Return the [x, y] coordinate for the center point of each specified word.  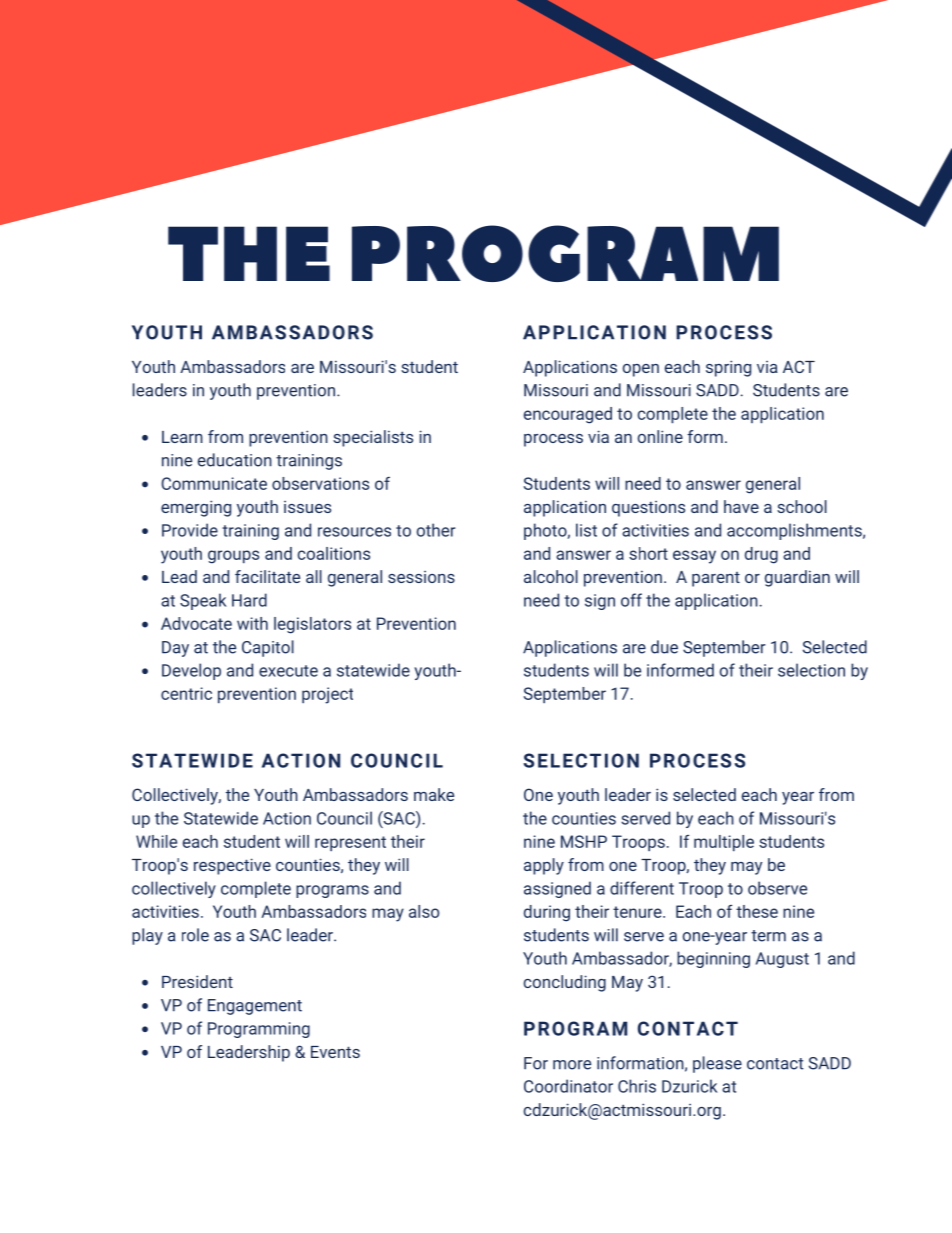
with [252, 623]
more [572, 1065]
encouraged [568, 415]
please [717, 1064]
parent [716, 579]
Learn [182, 437]
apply [544, 866]
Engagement [255, 1007]
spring [728, 368]
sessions [421, 577]
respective [232, 866]
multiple [724, 843]
